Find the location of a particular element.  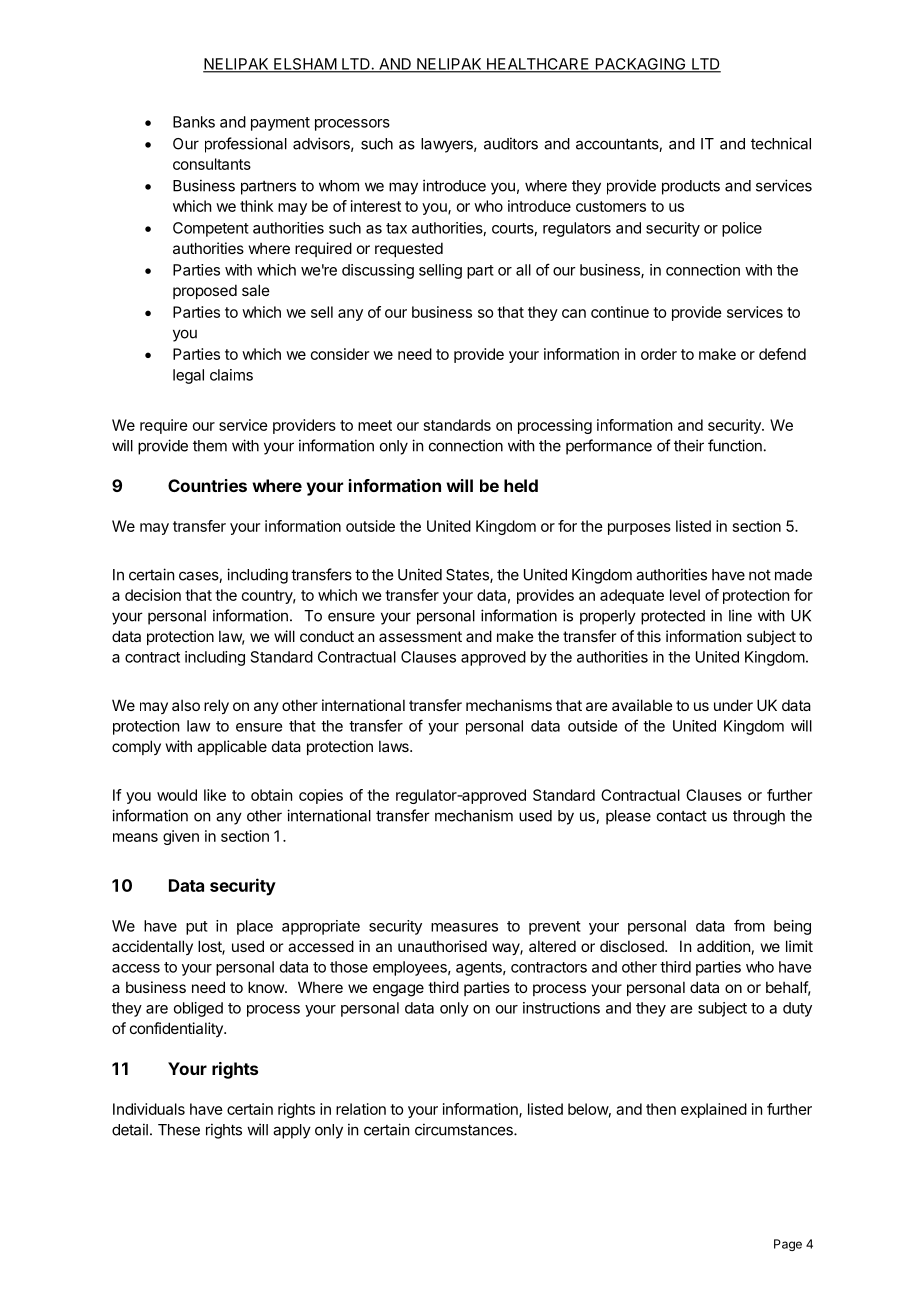

requested is located at coordinates (409, 249).
